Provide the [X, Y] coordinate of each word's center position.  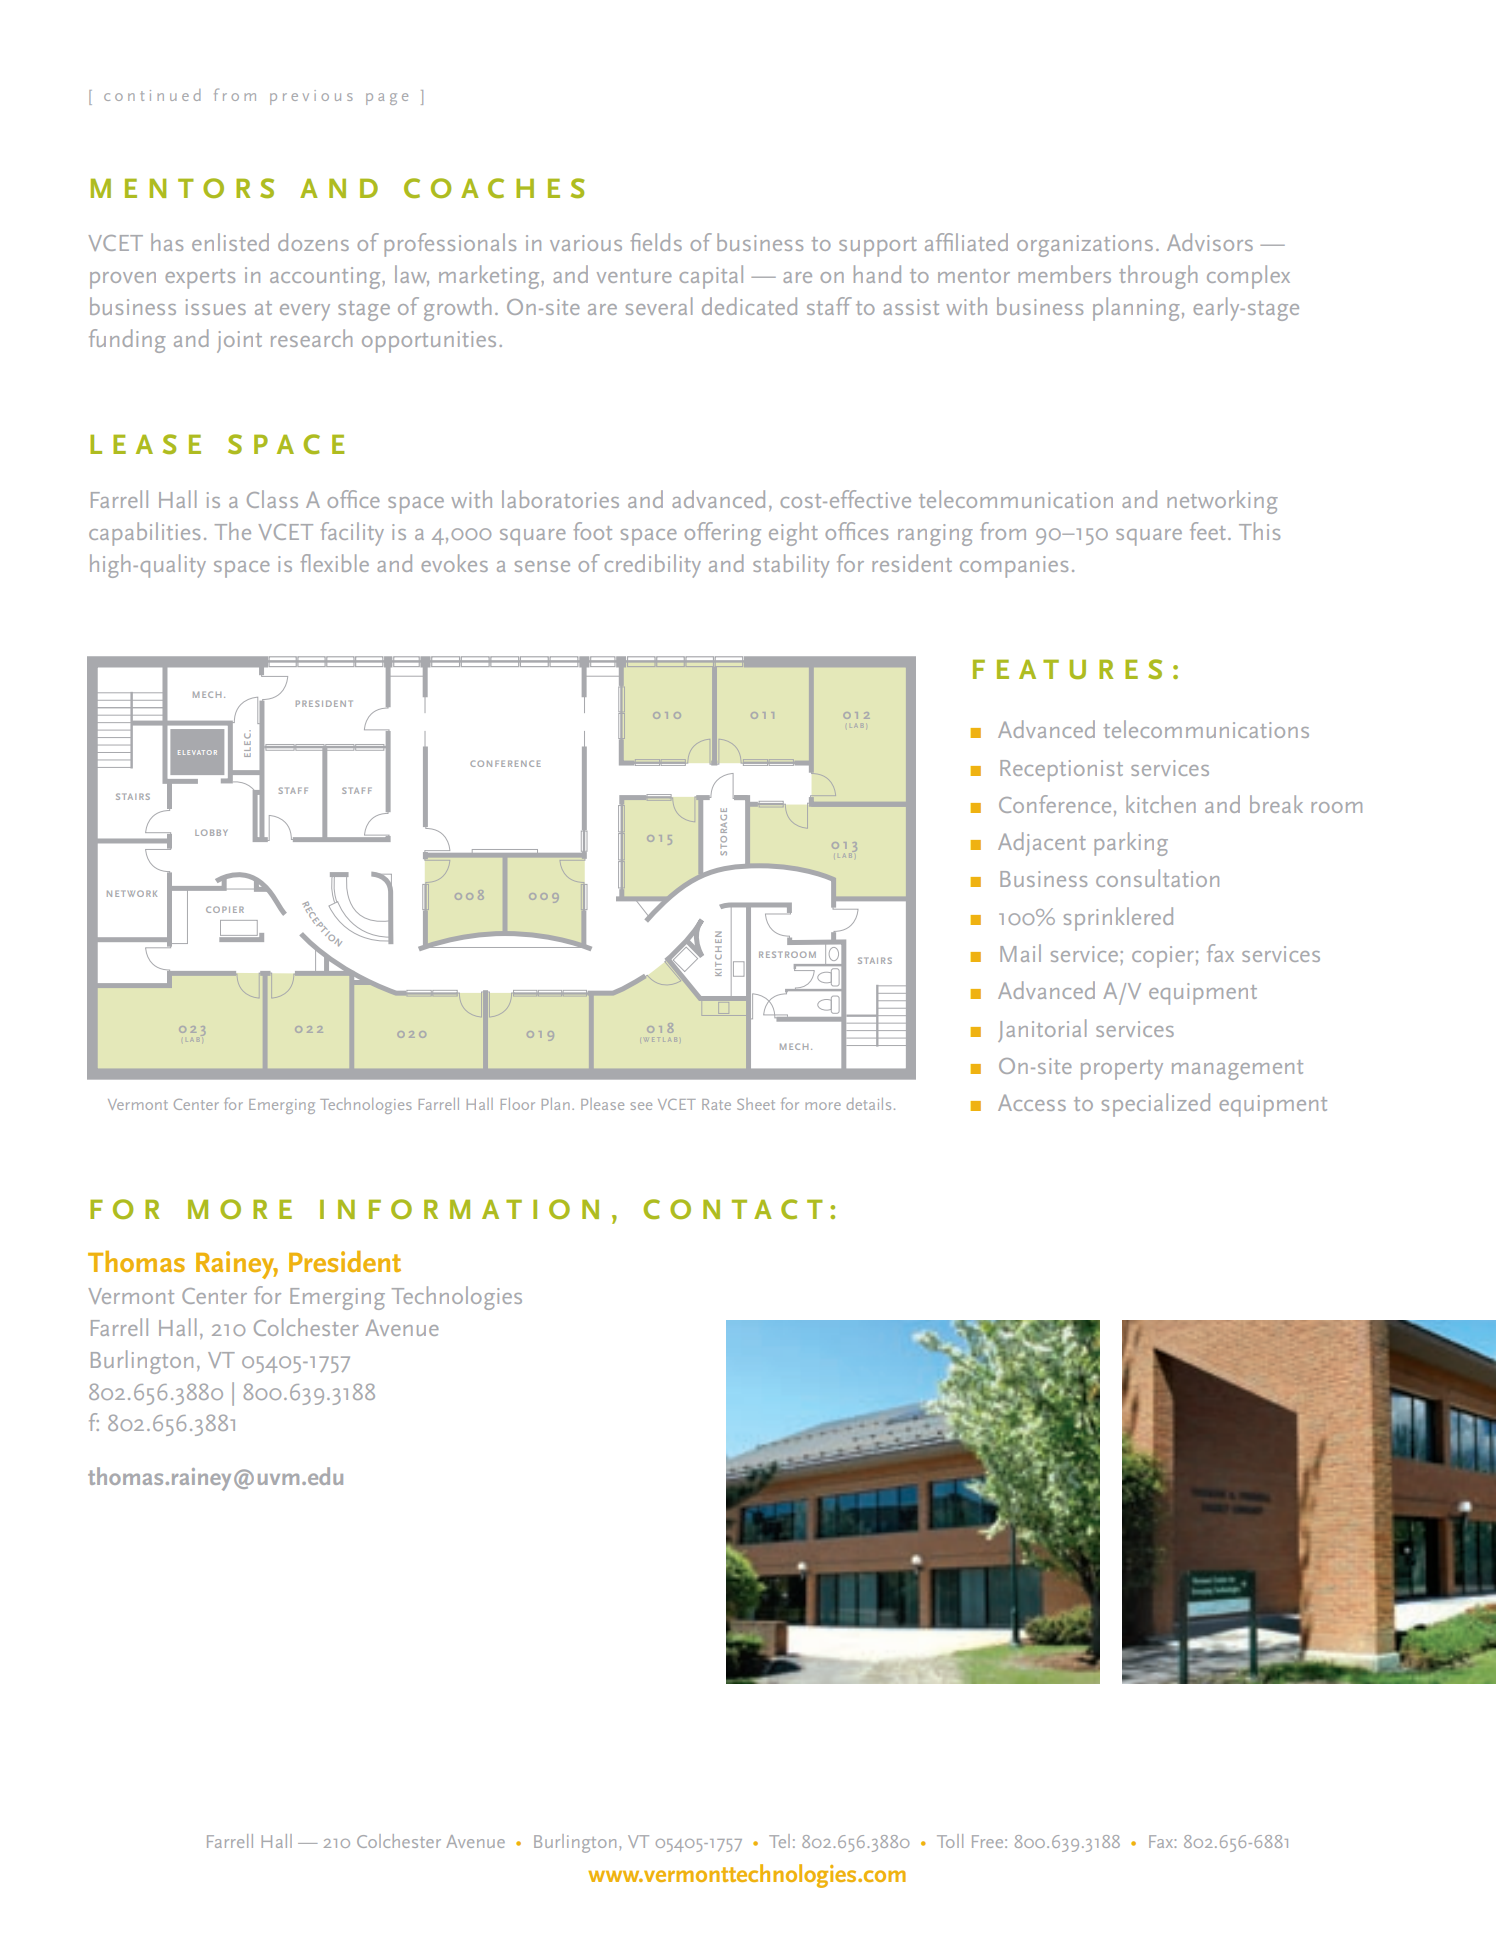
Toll [950, 1841]
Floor [518, 1104]
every [305, 312]
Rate [716, 1104]
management [1237, 1070]
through [1158, 277]
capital [711, 277]
